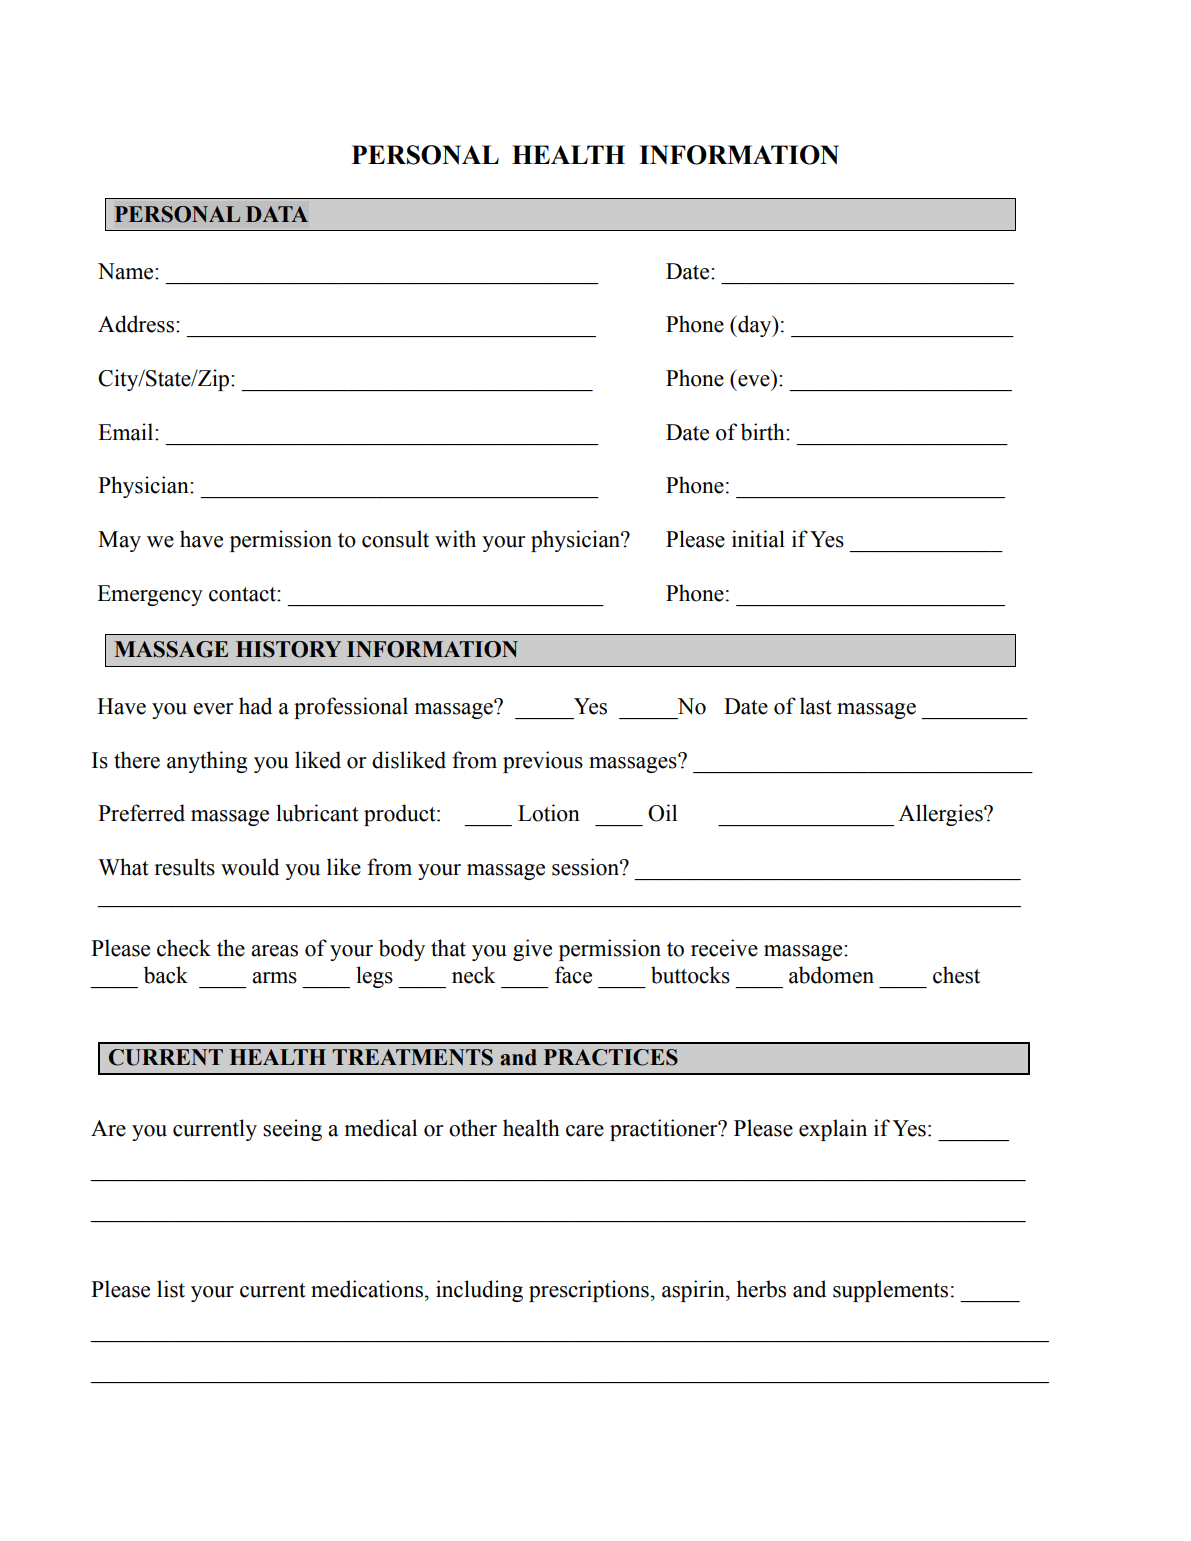  I want to click on birth, so click(764, 432).
